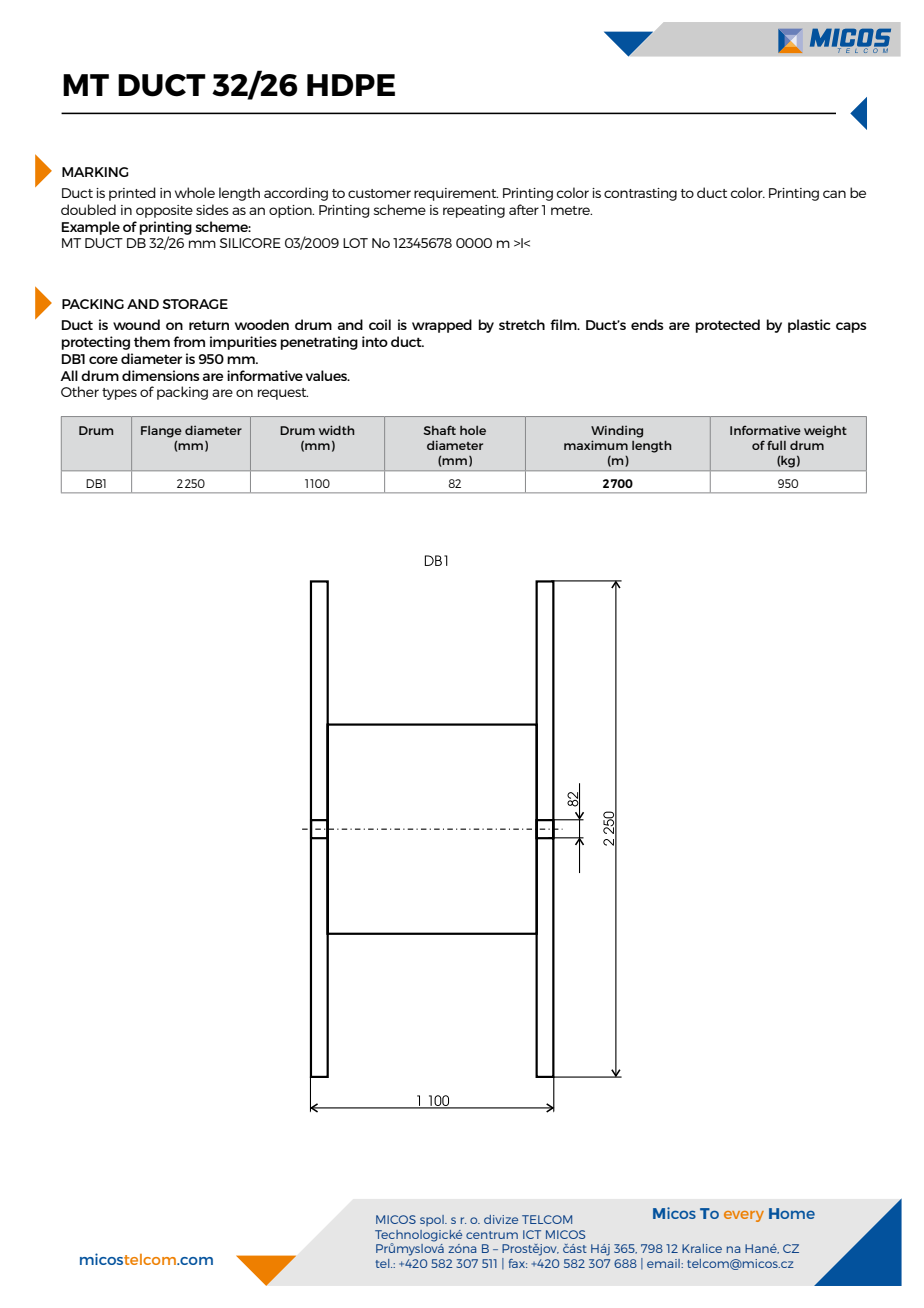 The height and width of the screenshot is (1308, 924). I want to click on Shaft, so click(439, 430).
